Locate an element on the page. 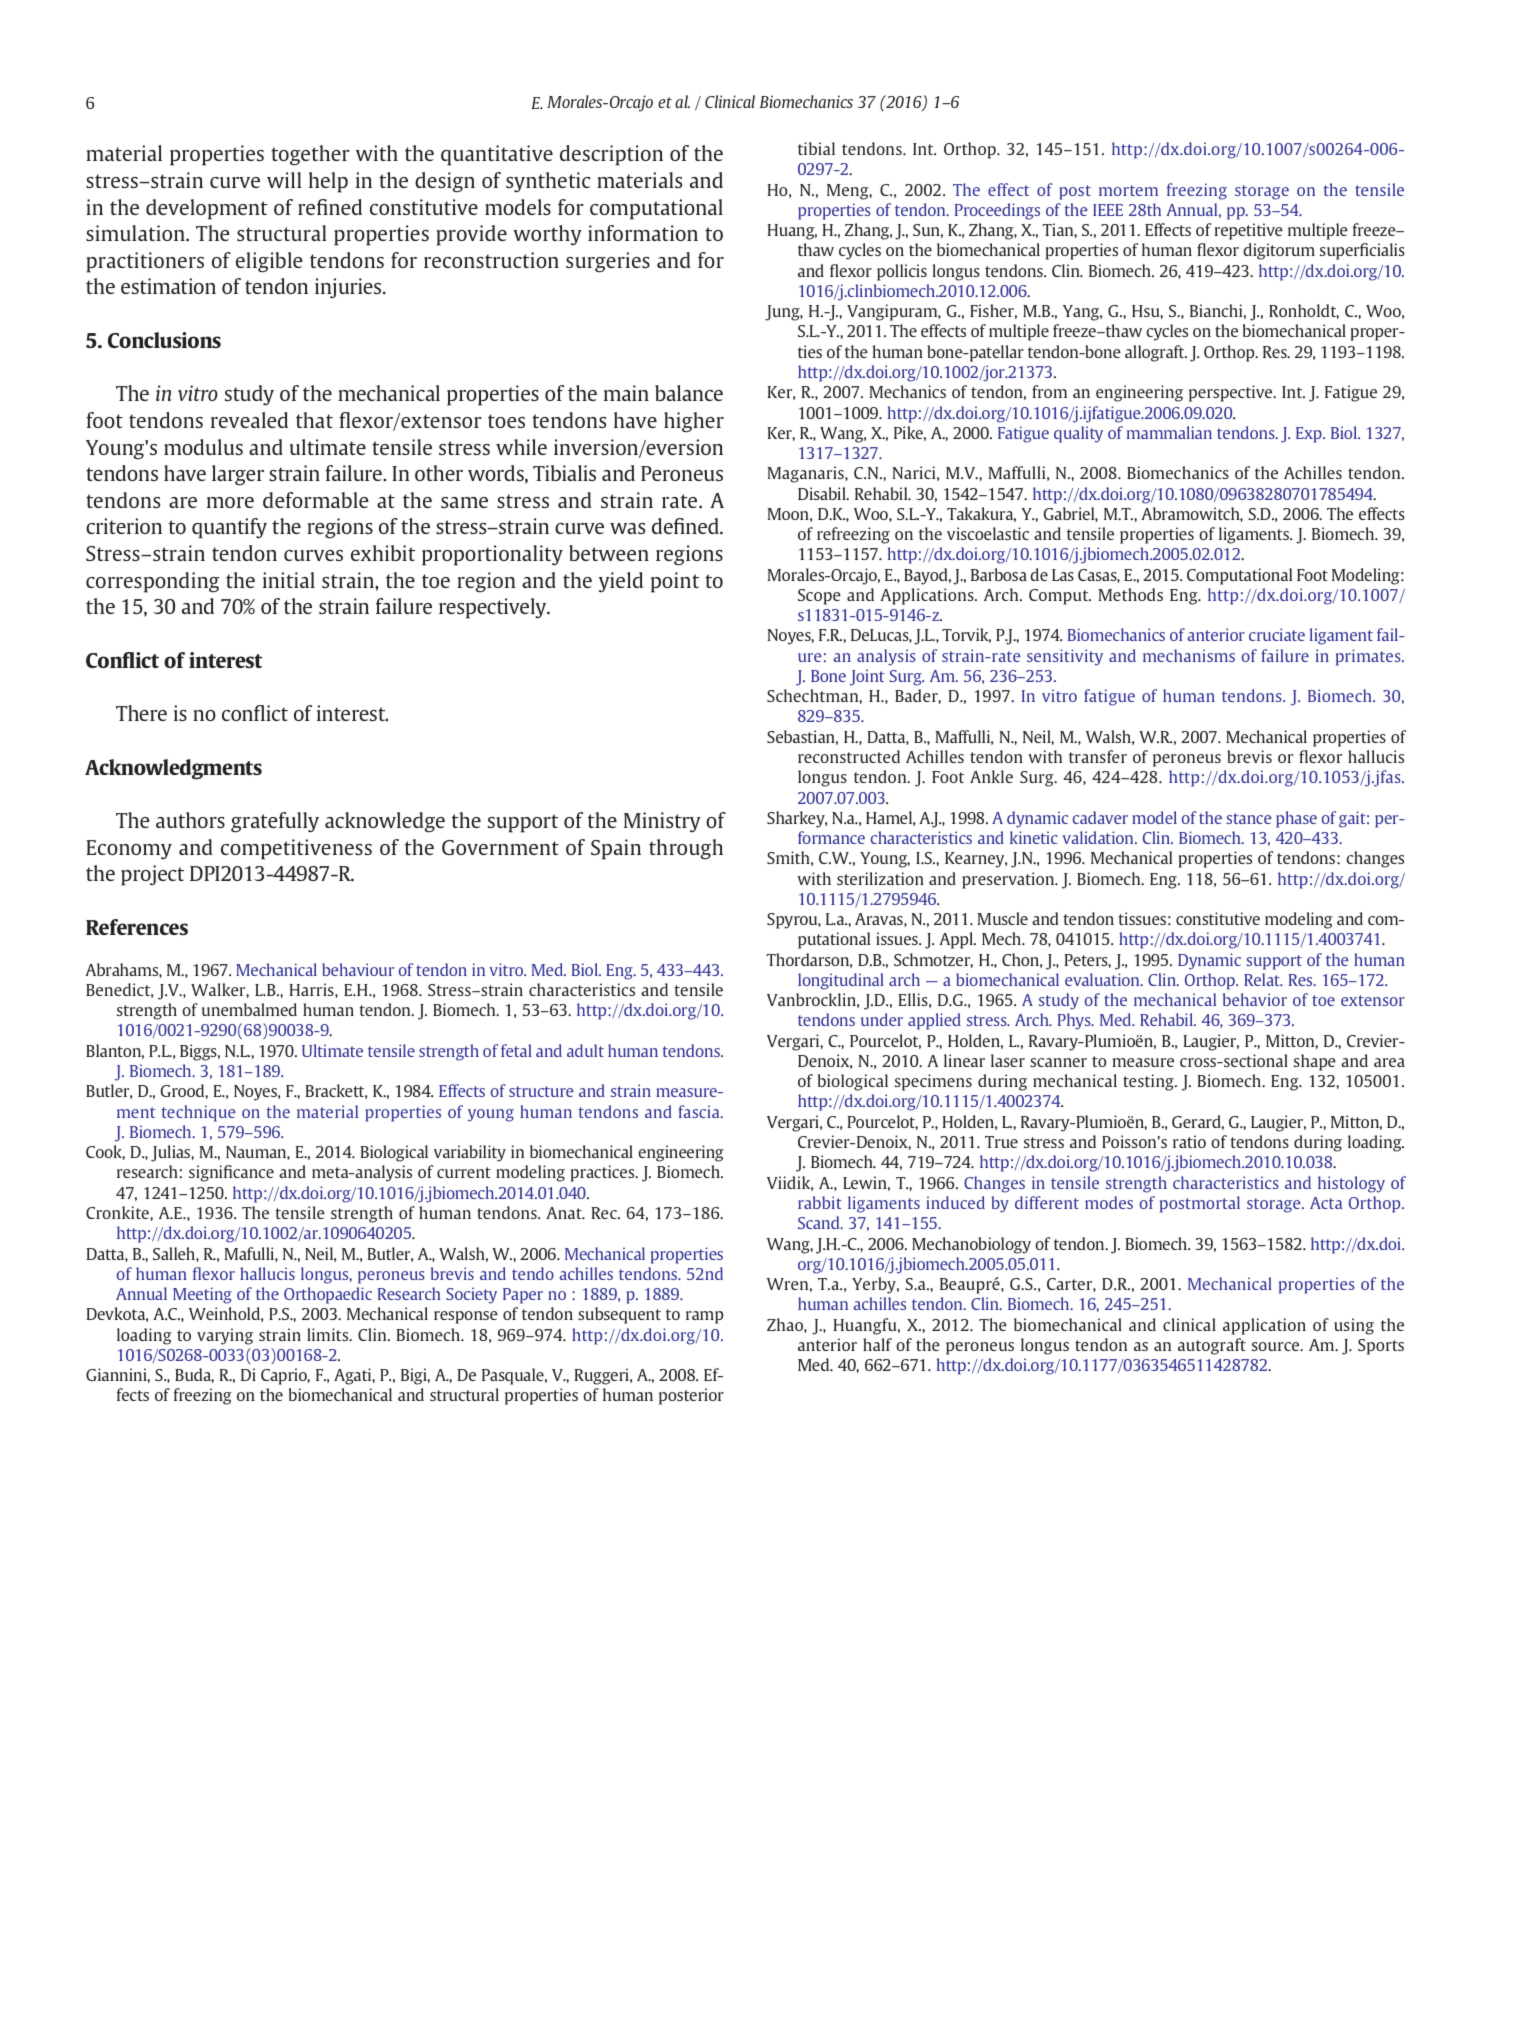 The width and height of the document is (1513, 2018). initial is located at coordinates (289, 580).
